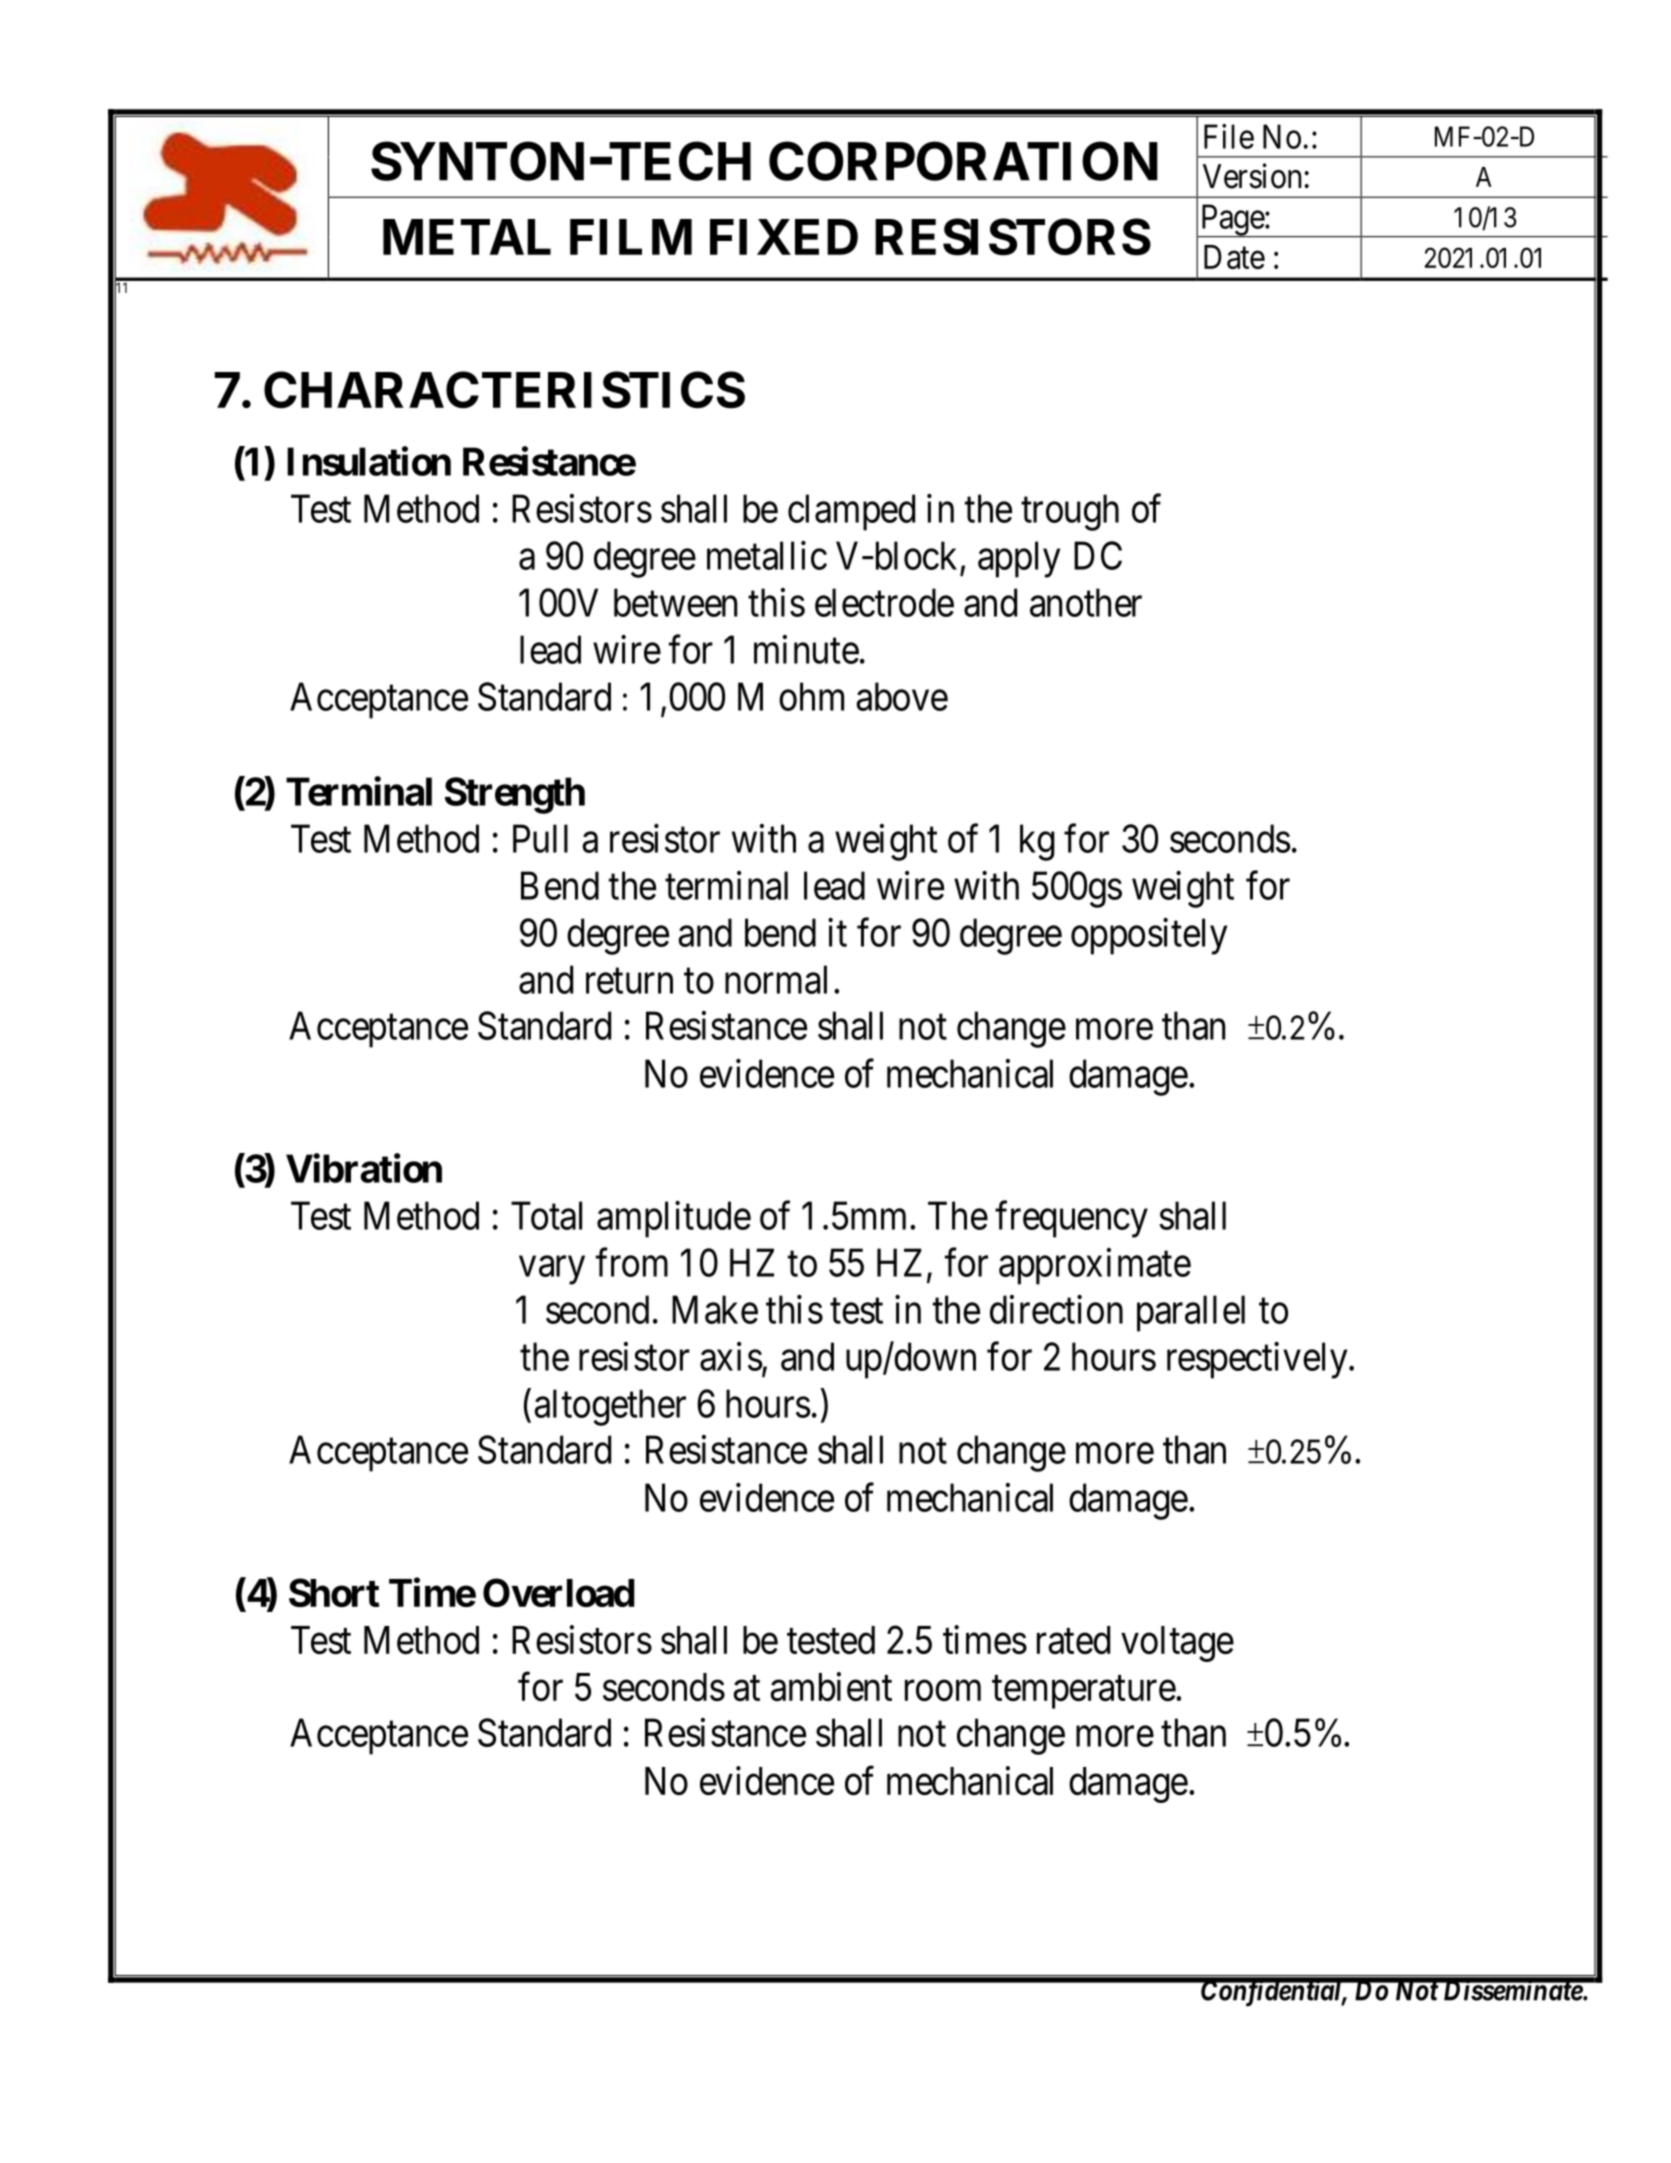 This page has height=2163, width=1671. What do you see at coordinates (1149, 936) in the page?
I see `oppositely` at bounding box center [1149, 936].
